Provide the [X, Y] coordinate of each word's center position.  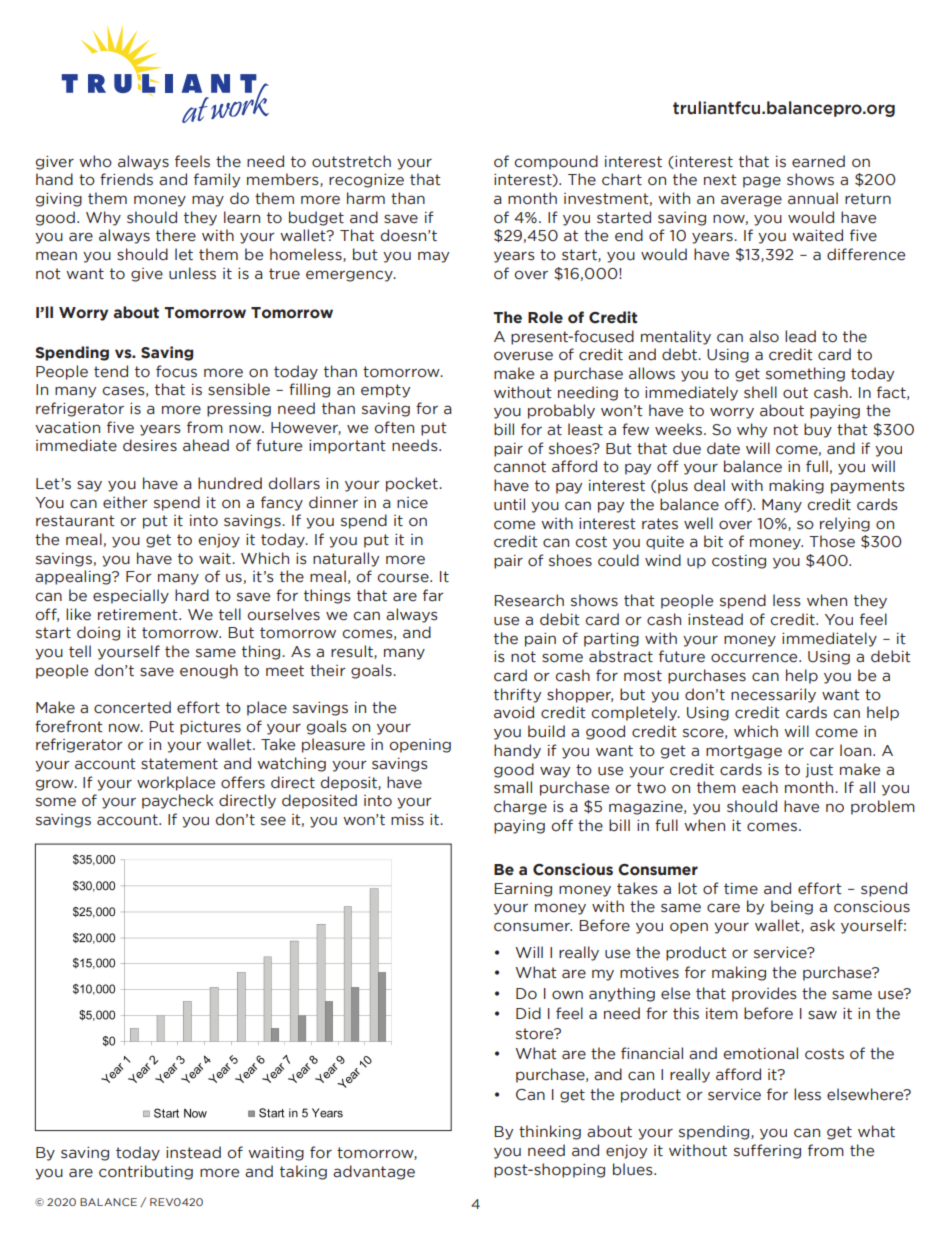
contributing [146, 1172]
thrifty [517, 695]
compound [556, 162]
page [762, 182]
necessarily [773, 695]
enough [209, 671]
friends [126, 179]
